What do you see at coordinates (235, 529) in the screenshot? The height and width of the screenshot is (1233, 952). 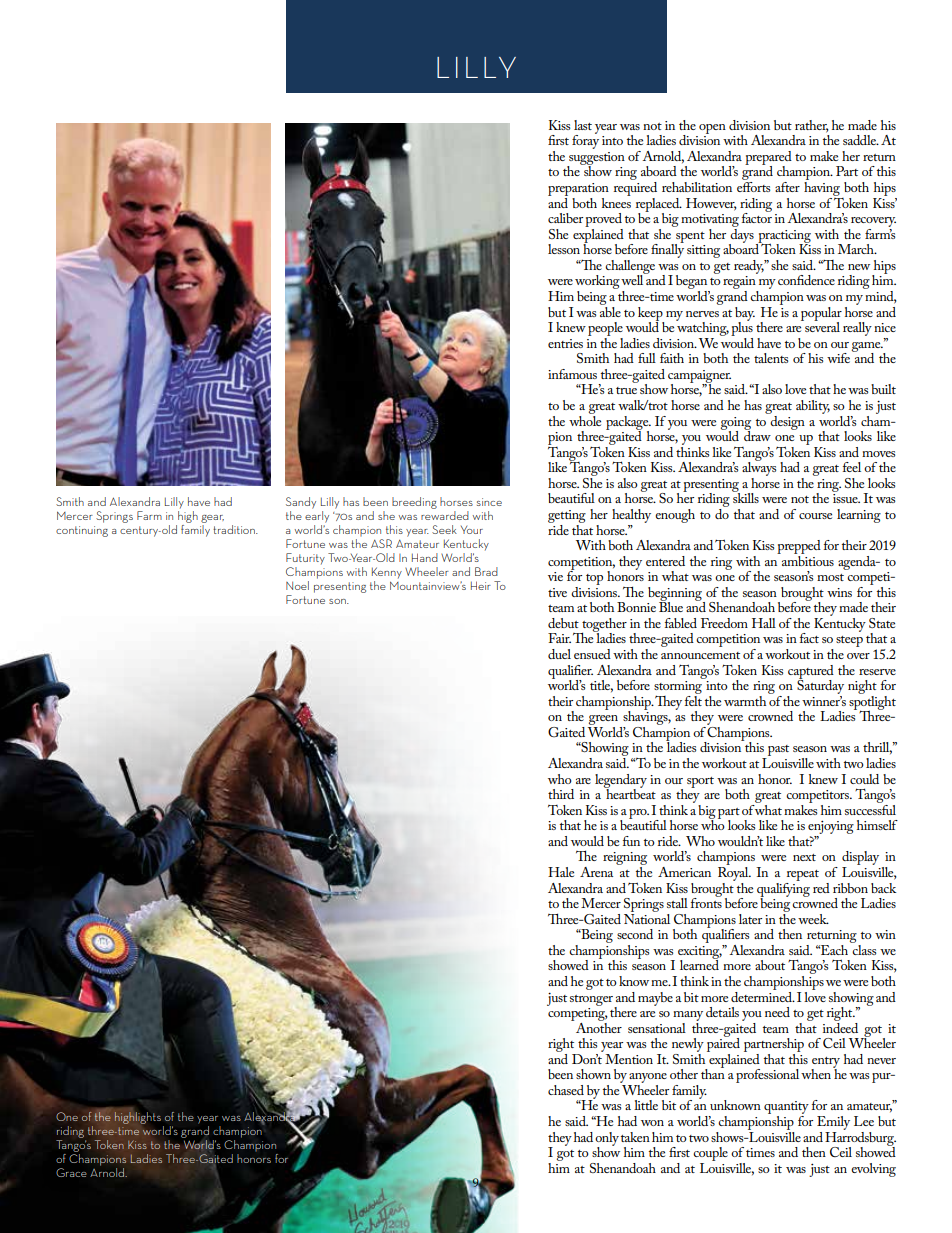 I see `tradition` at bounding box center [235, 529].
